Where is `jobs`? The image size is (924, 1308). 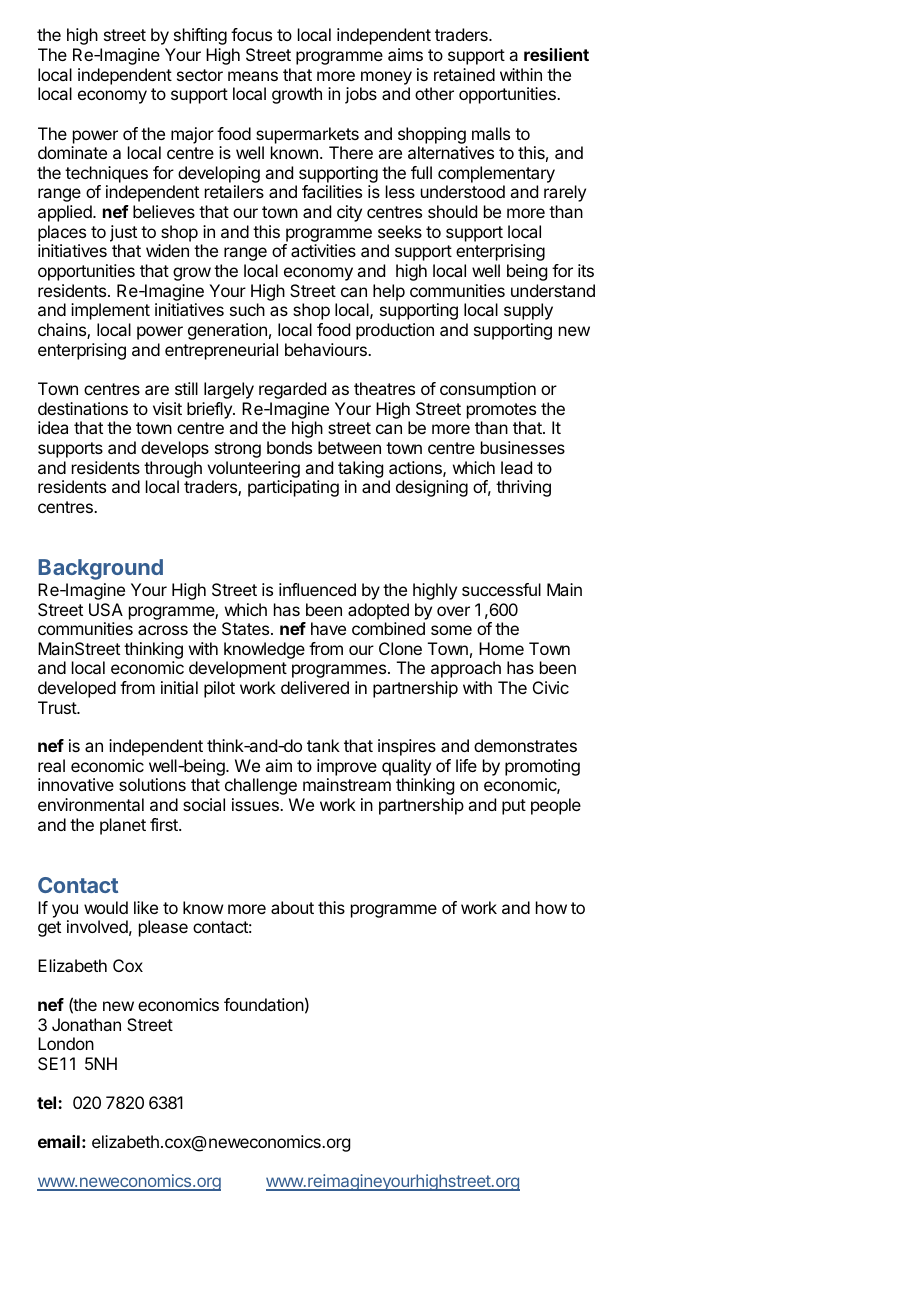 jobs is located at coordinates (361, 95).
